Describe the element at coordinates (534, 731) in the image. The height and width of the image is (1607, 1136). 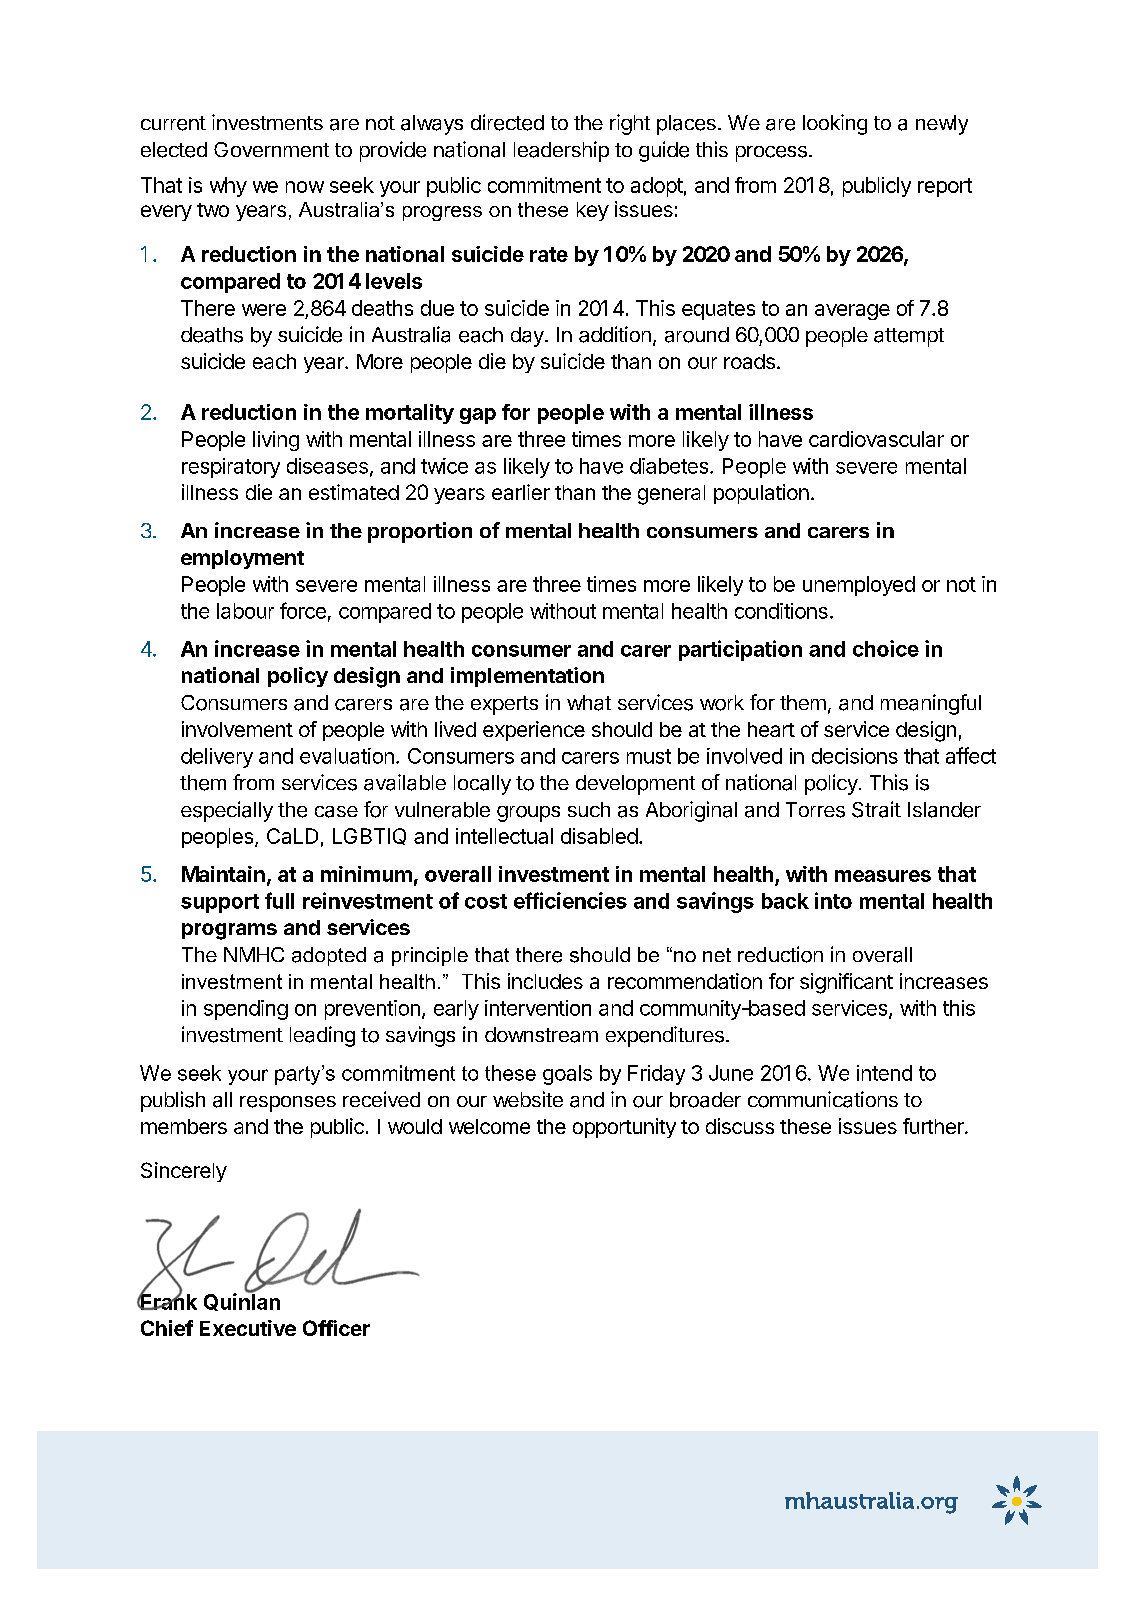
I see `experience` at that location.
